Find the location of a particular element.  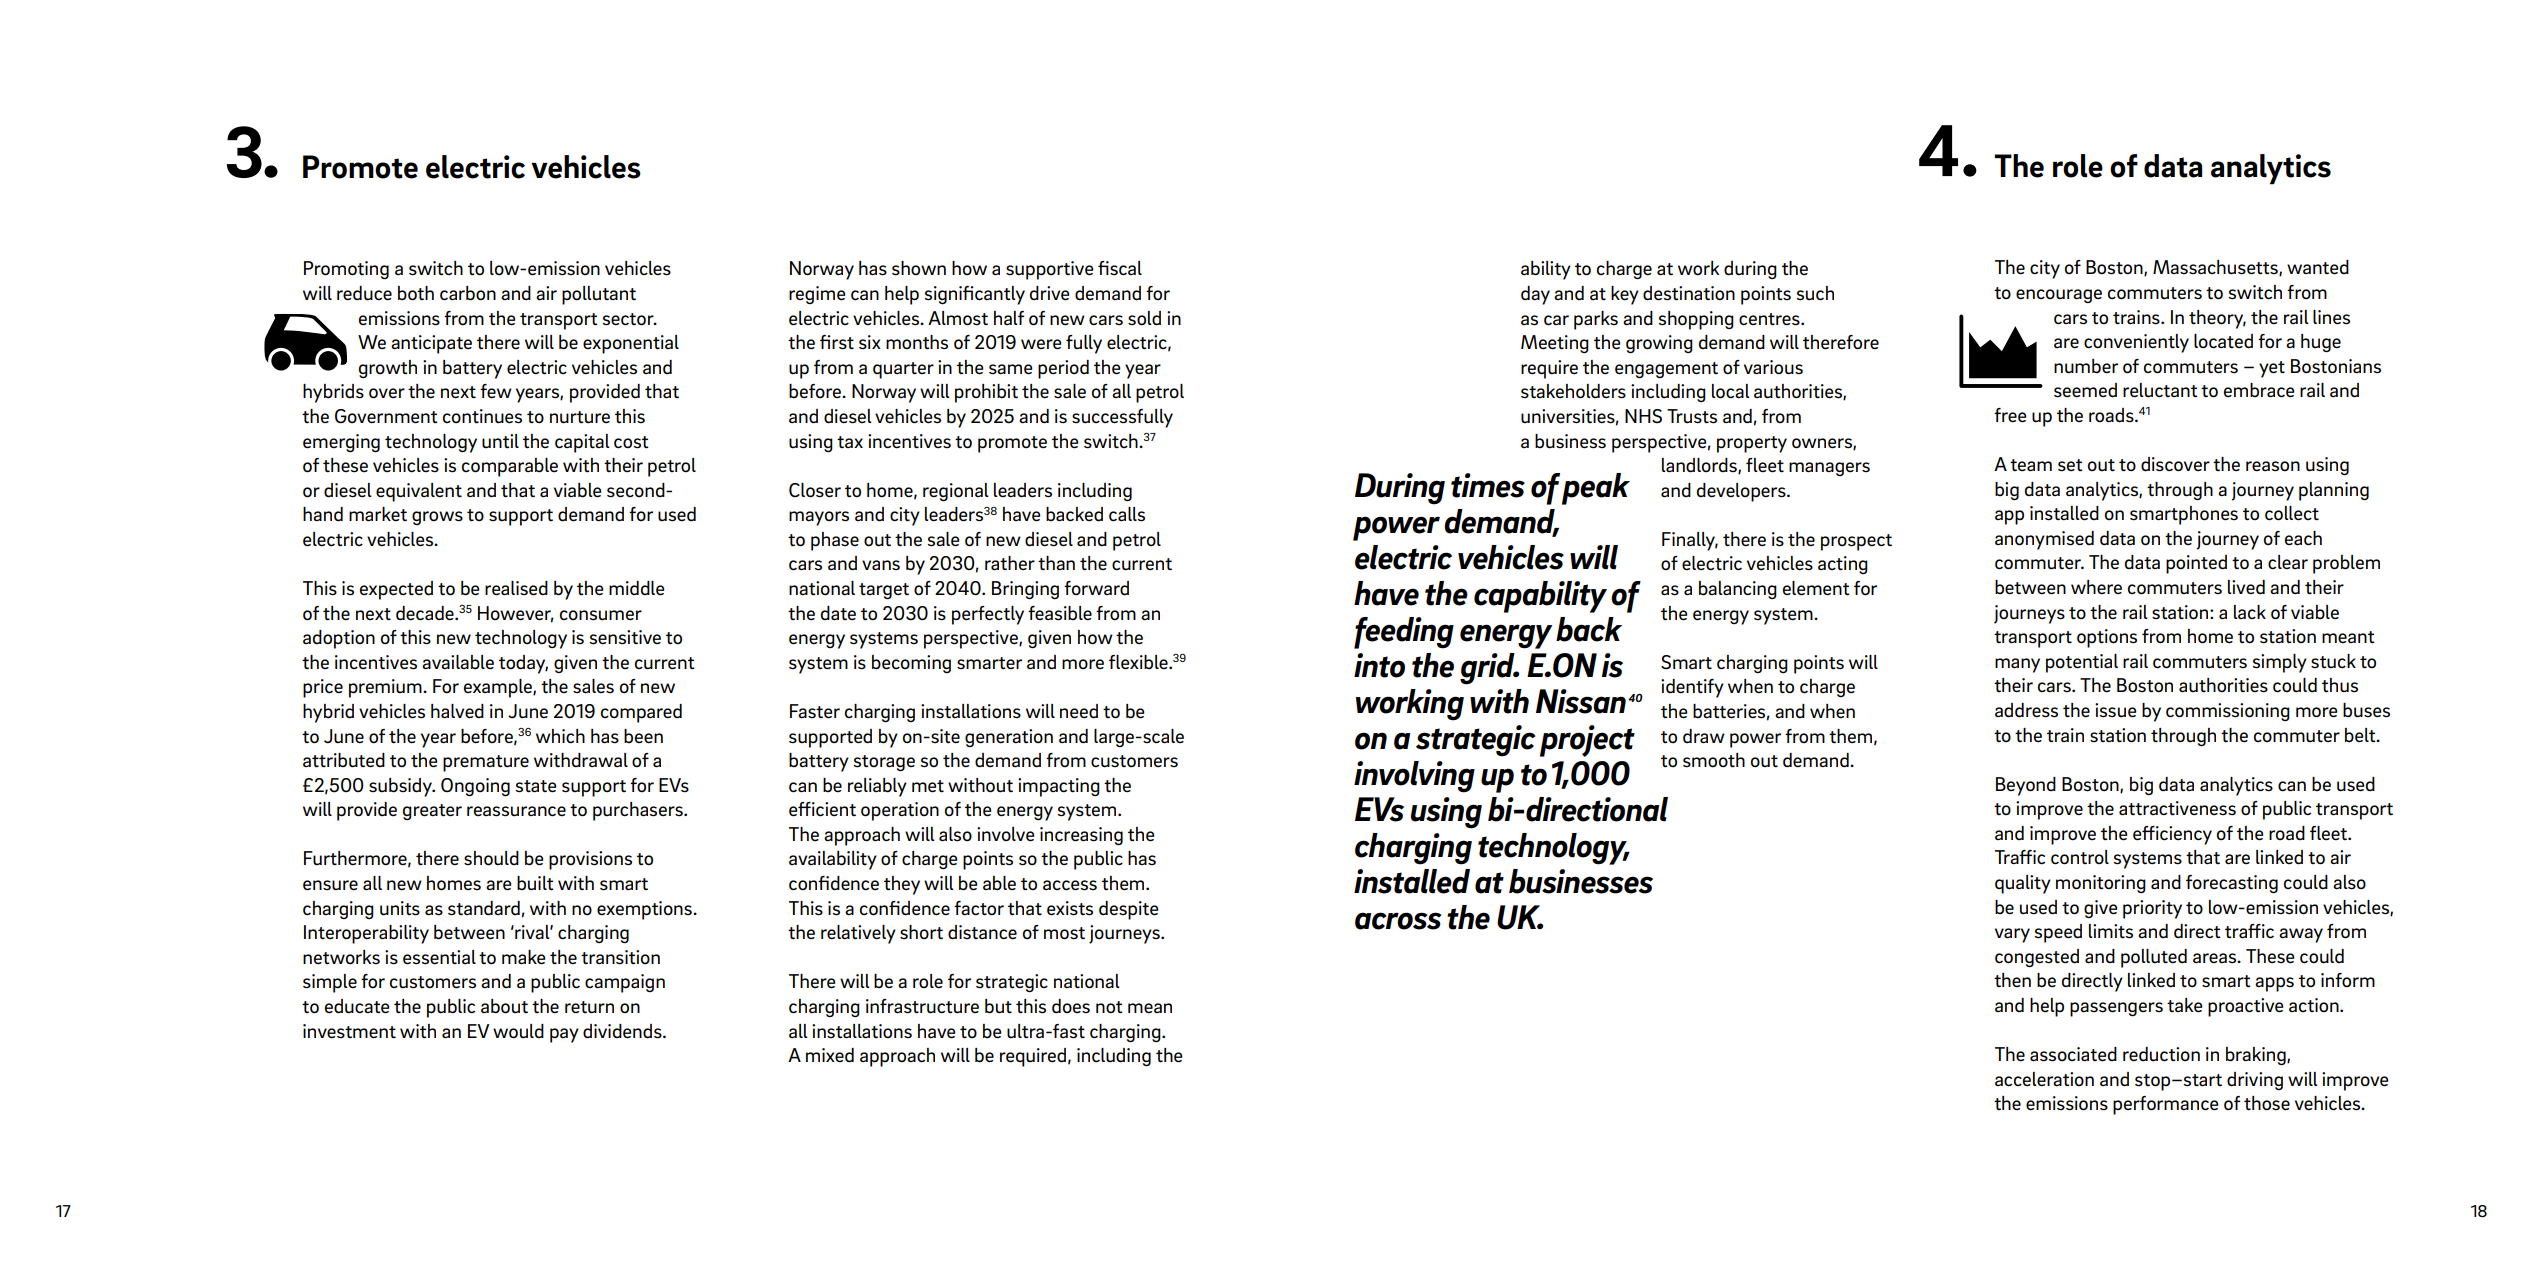

sold is located at coordinates (1144, 318).
